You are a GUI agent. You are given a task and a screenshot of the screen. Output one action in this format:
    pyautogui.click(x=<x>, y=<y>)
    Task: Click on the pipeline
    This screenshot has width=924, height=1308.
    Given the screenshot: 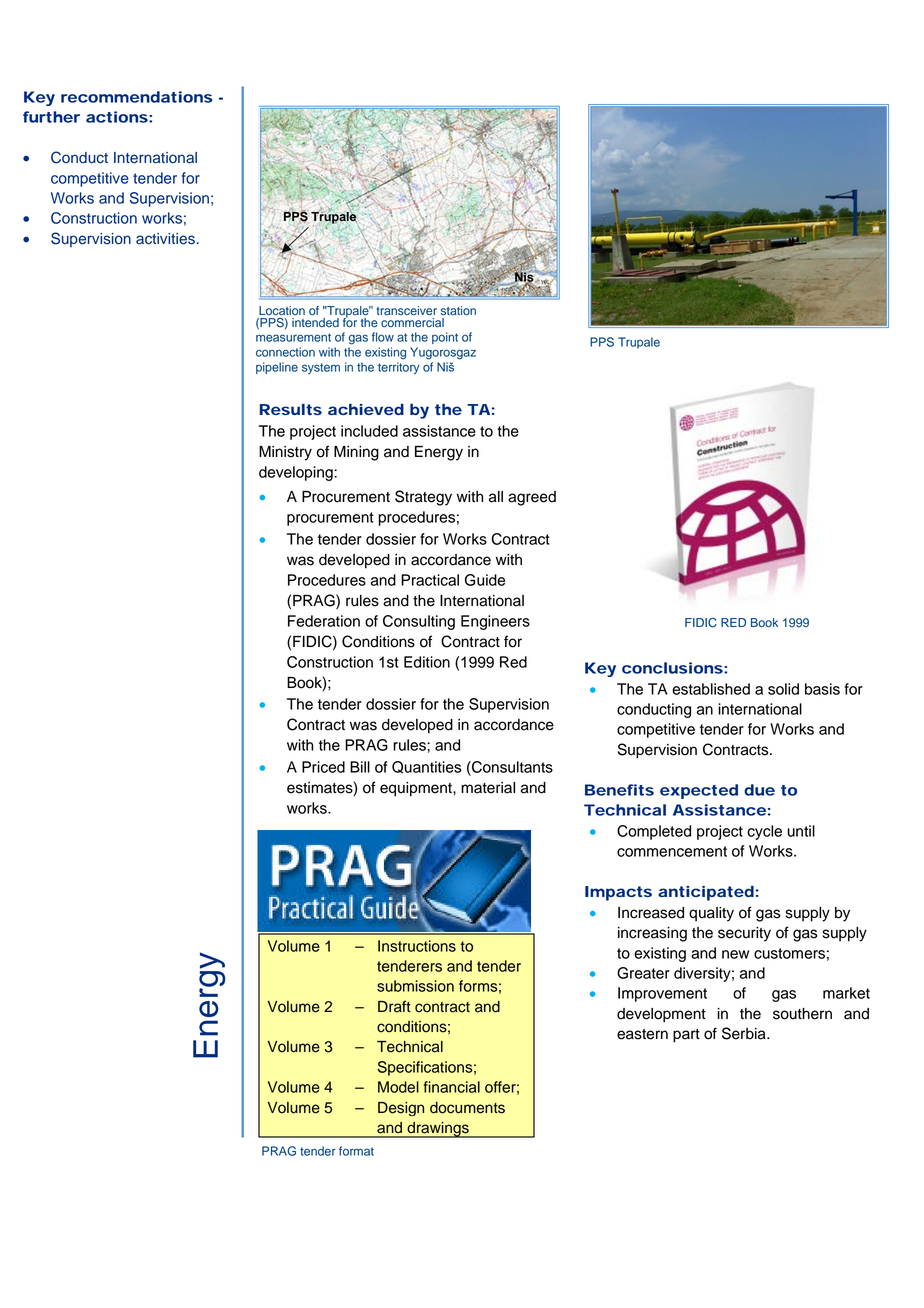 What is the action you would take?
    pyautogui.click(x=277, y=368)
